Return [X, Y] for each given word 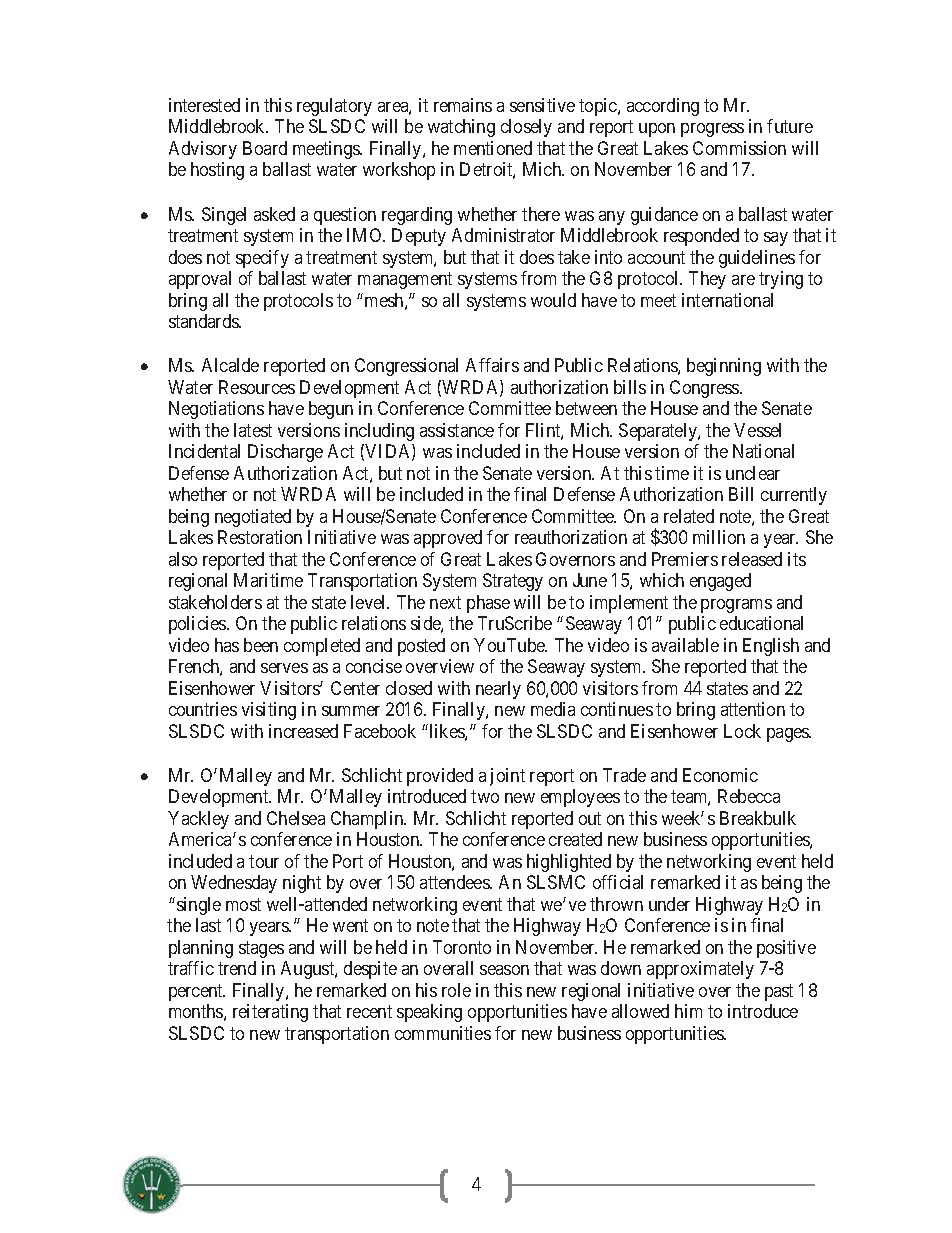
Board [265, 148]
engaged [720, 582]
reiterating [270, 1013]
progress [712, 130]
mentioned [493, 148]
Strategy [513, 582]
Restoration [260, 537]
